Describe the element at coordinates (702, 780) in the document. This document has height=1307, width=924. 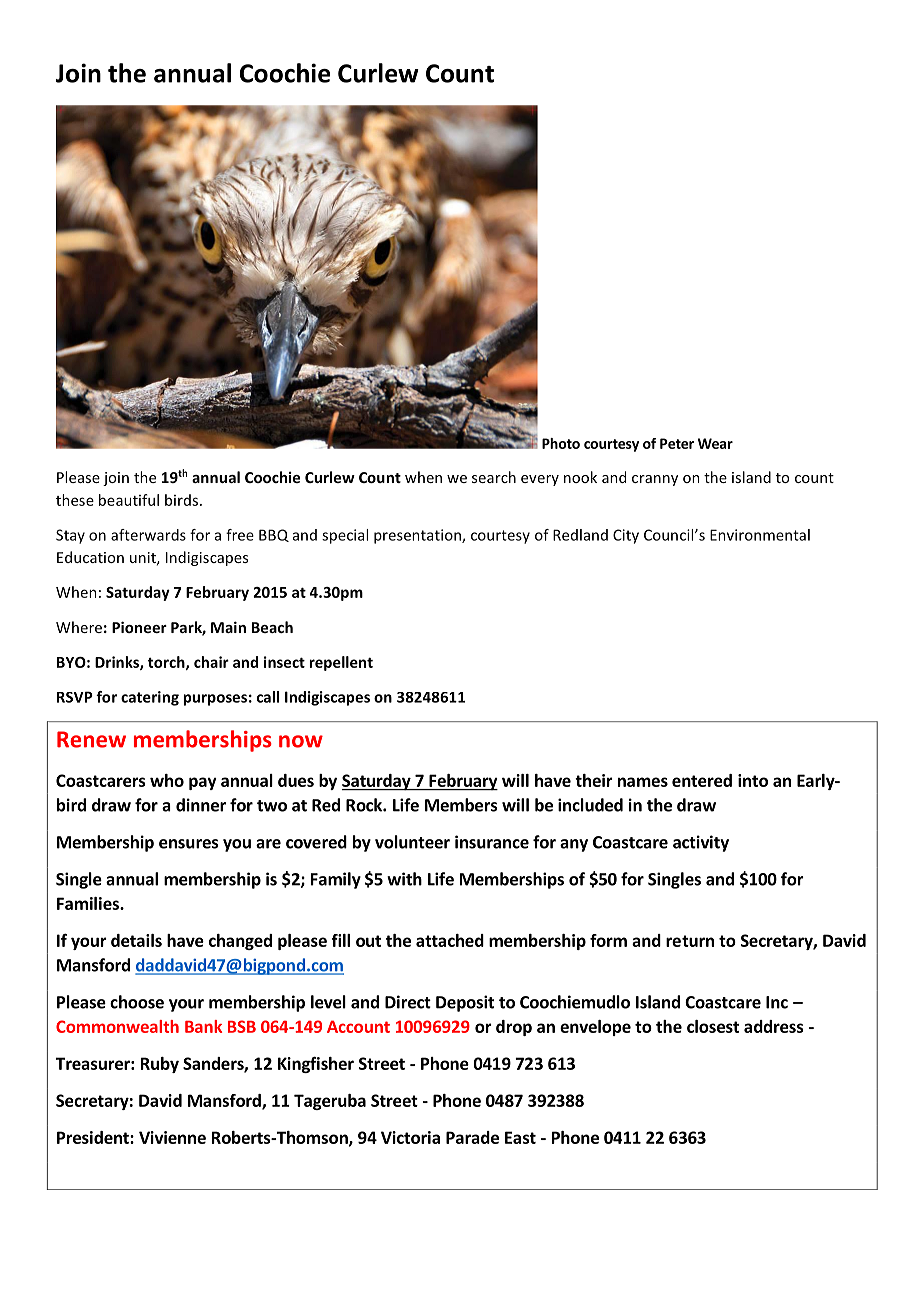
I see `entered` at that location.
